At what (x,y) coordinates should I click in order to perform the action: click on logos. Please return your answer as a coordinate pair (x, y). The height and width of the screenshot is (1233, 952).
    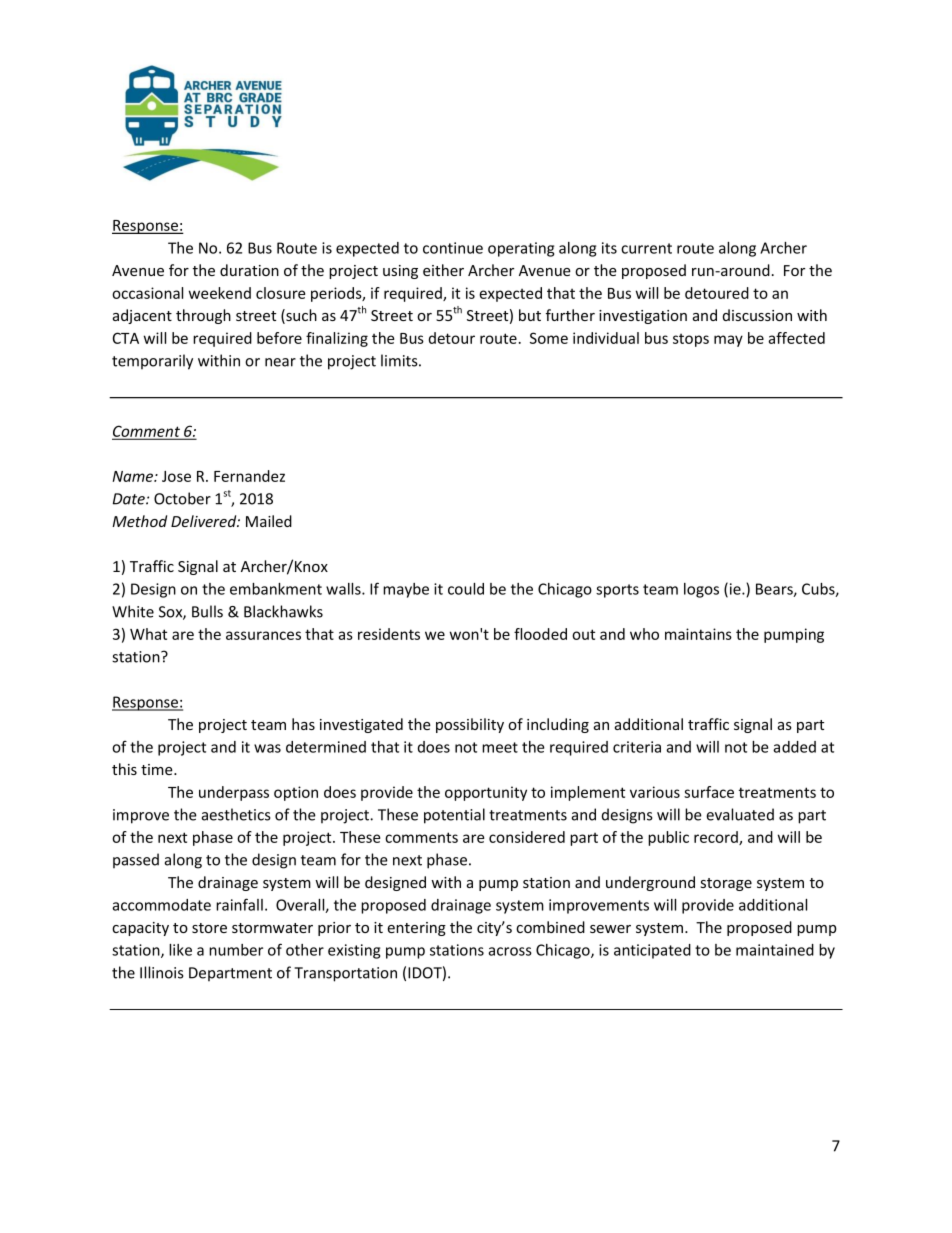
    Looking at the image, I should click on (701, 590).
